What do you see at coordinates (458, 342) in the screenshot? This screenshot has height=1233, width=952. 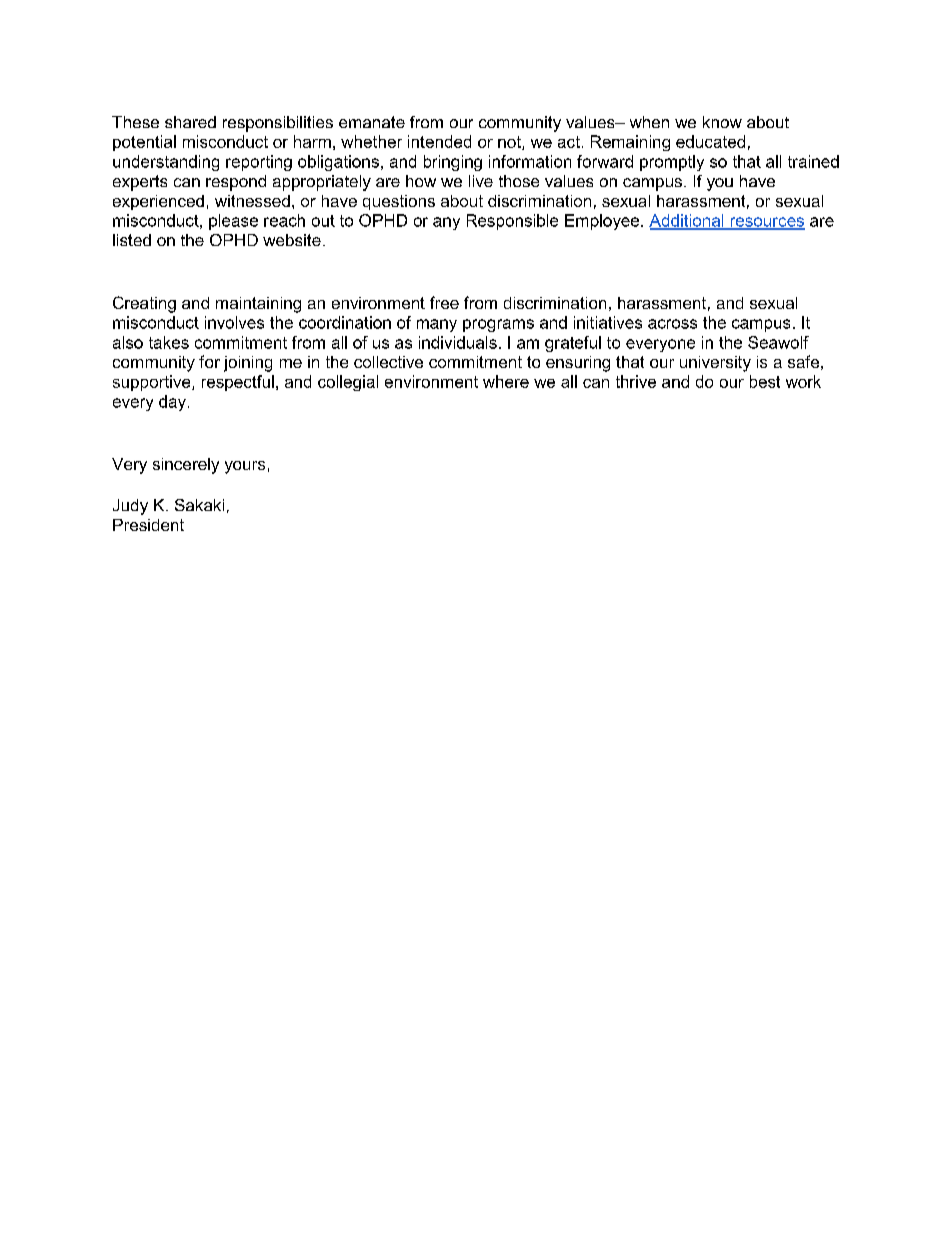 I see `individuals` at bounding box center [458, 342].
